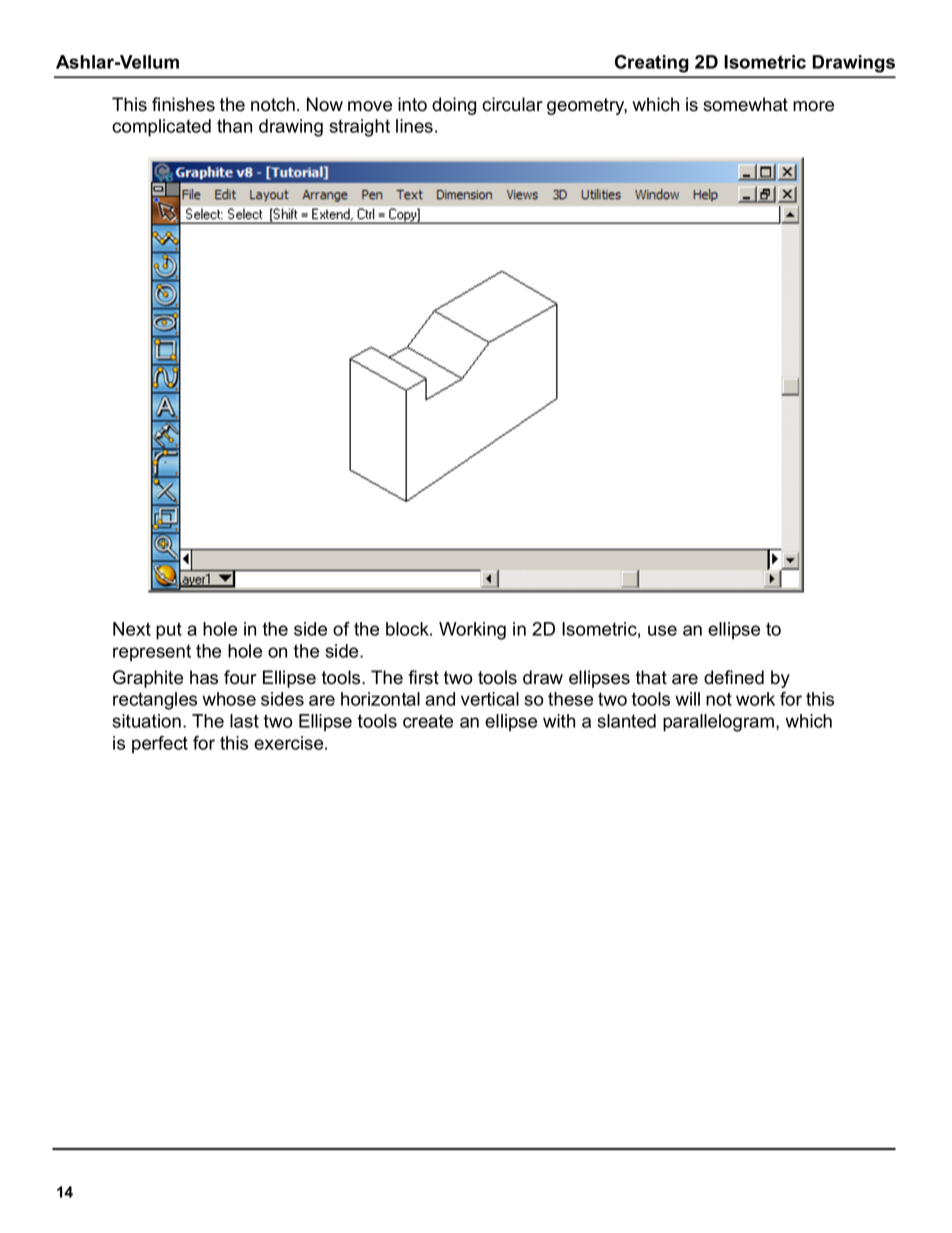 The image size is (952, 1233). What do you see at coordinates (244, 721) in the screenshot?
I see `last` at bounding box center [244, 721].
